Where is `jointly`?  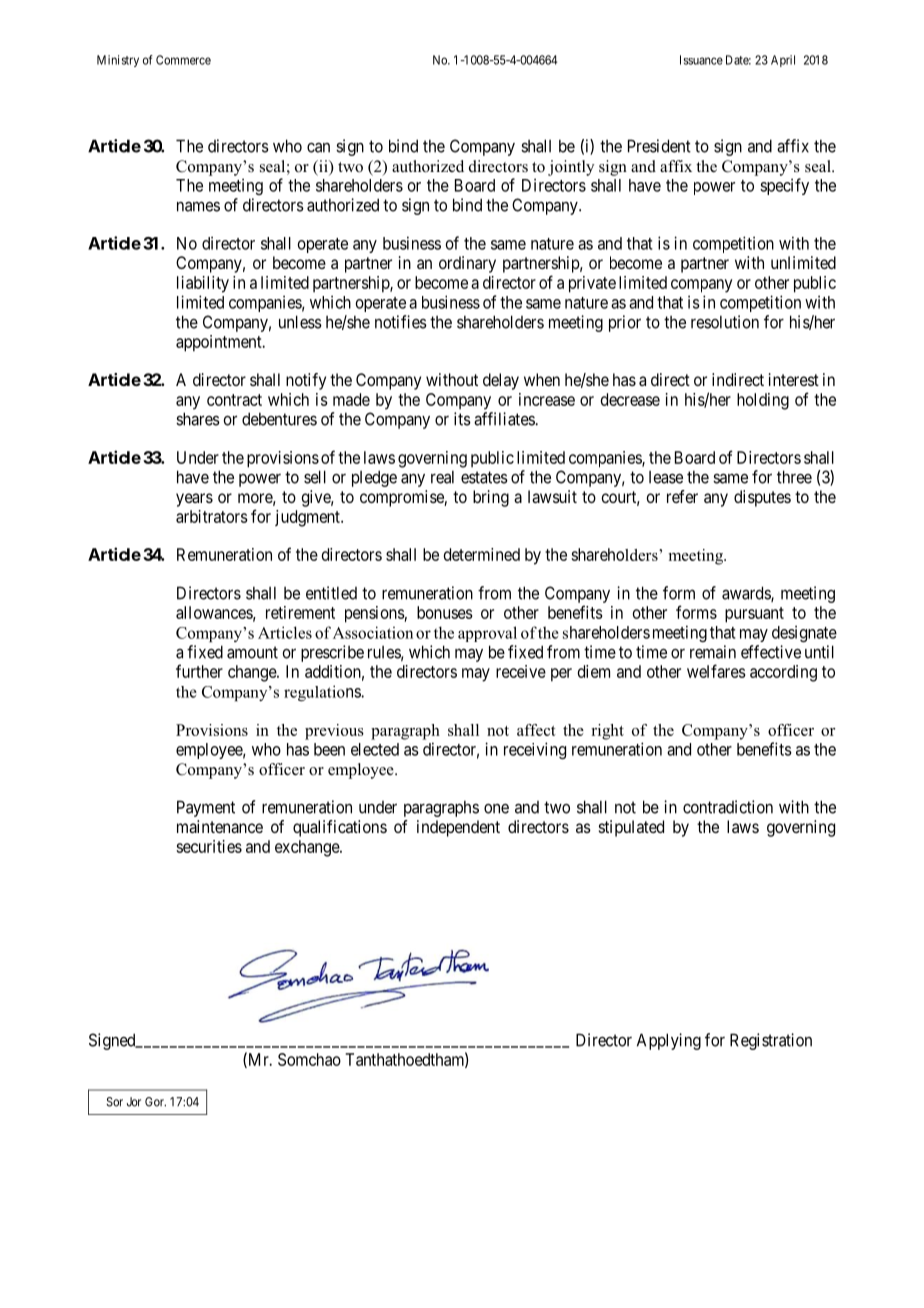
jointly is located at coordinates (571, 168).
